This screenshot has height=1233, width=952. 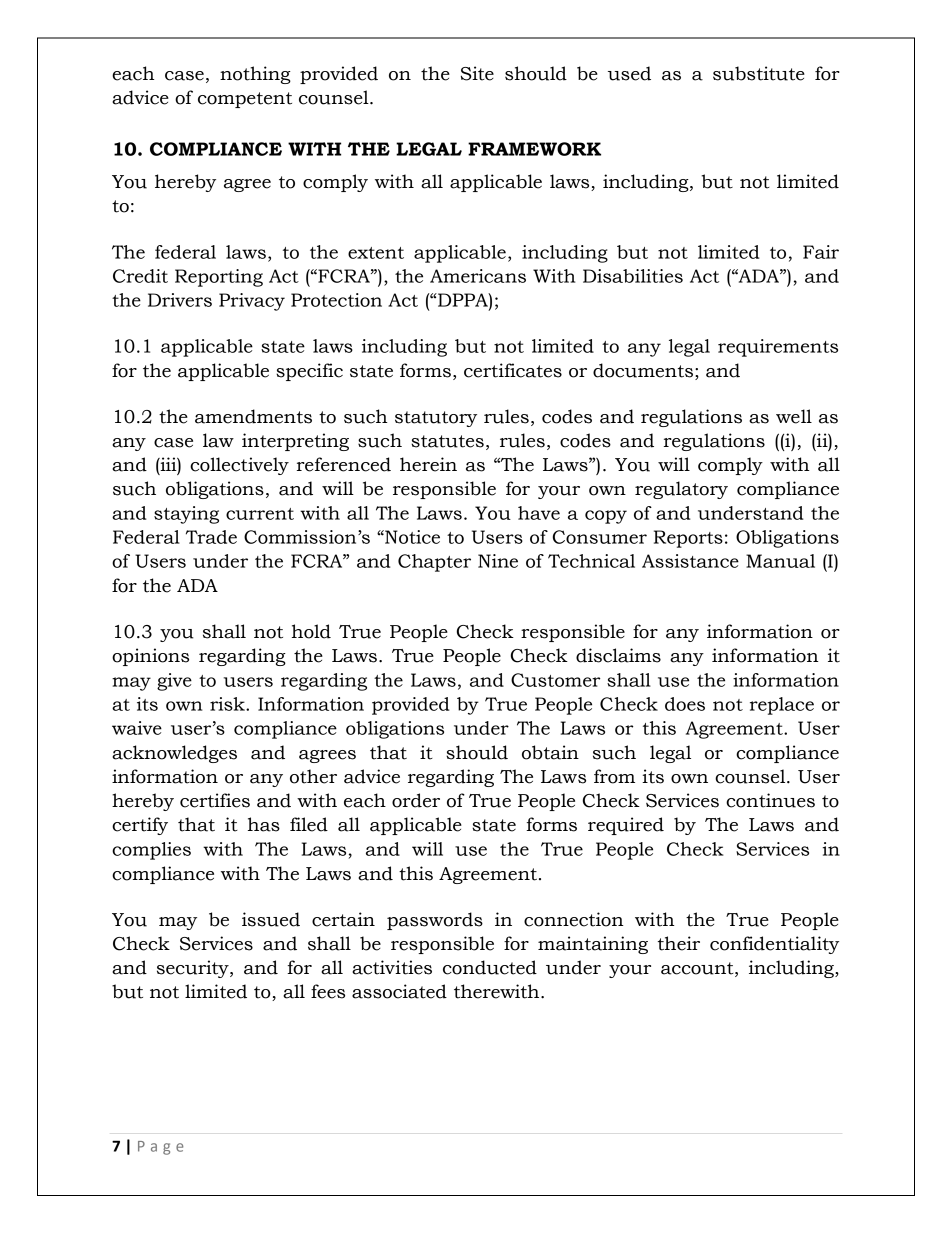 What do you see at coordinates (759, 73) in the screenshot?
I see `substitute` at bounding box center [759, 73].
